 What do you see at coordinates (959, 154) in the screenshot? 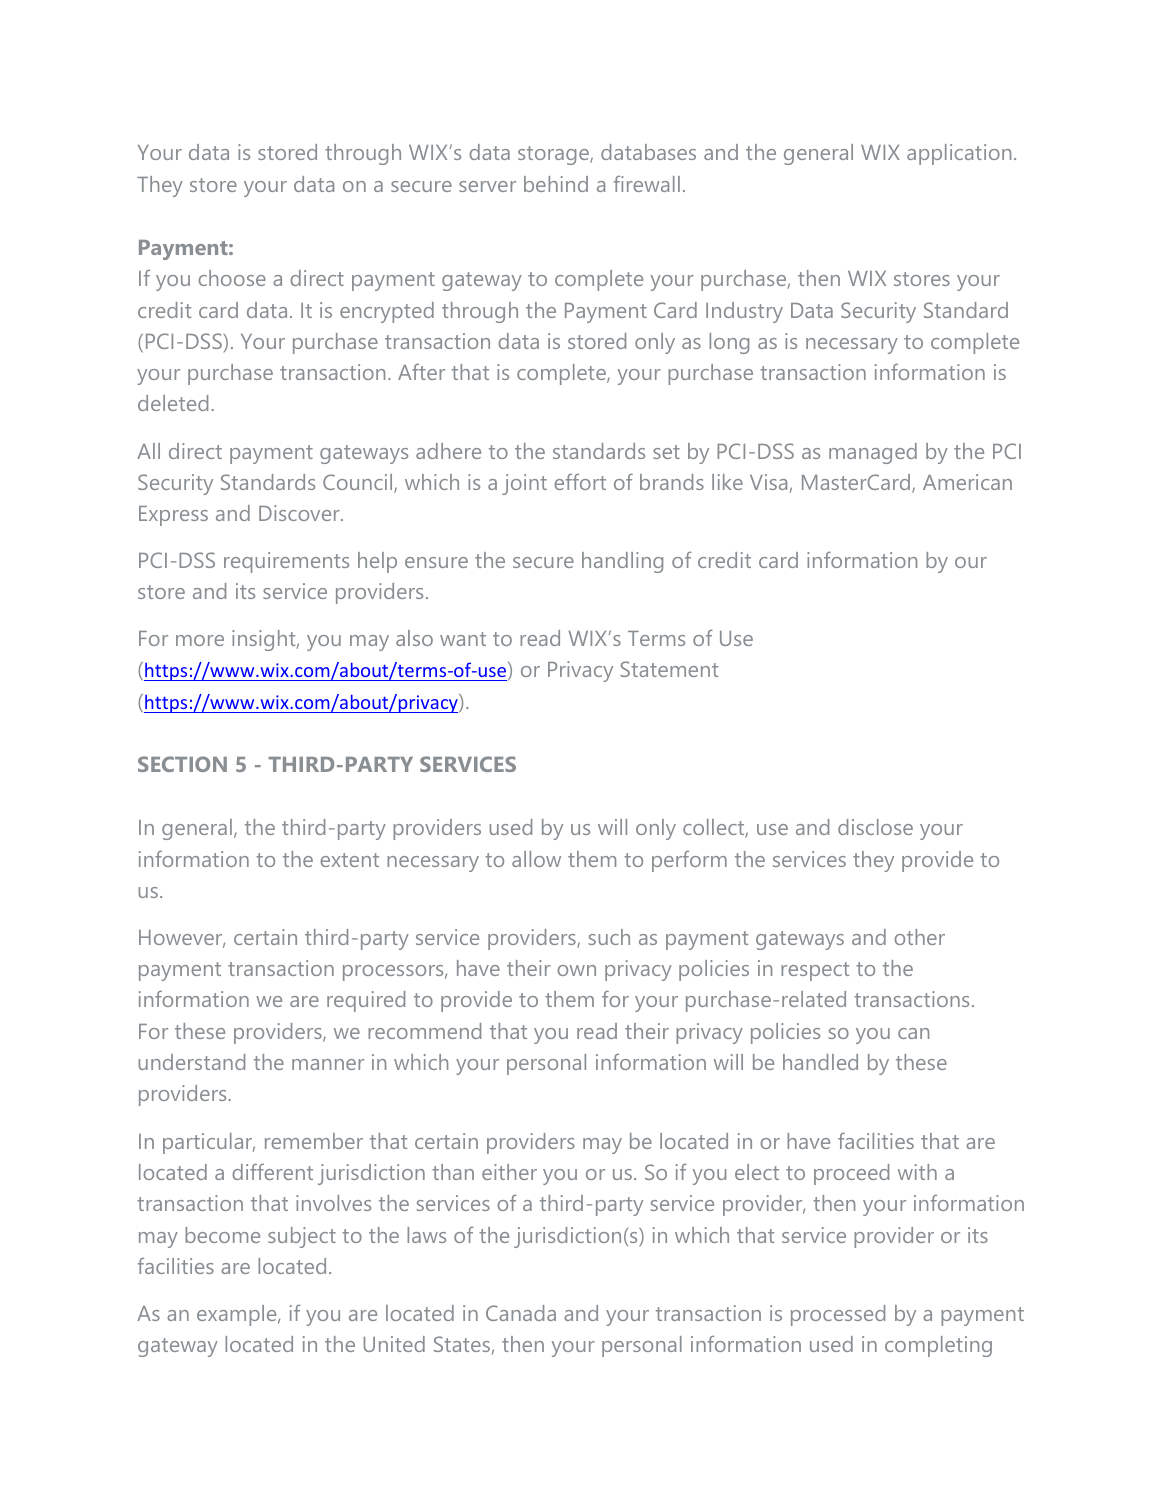
I see `application` at bounding box center [959, 154].
